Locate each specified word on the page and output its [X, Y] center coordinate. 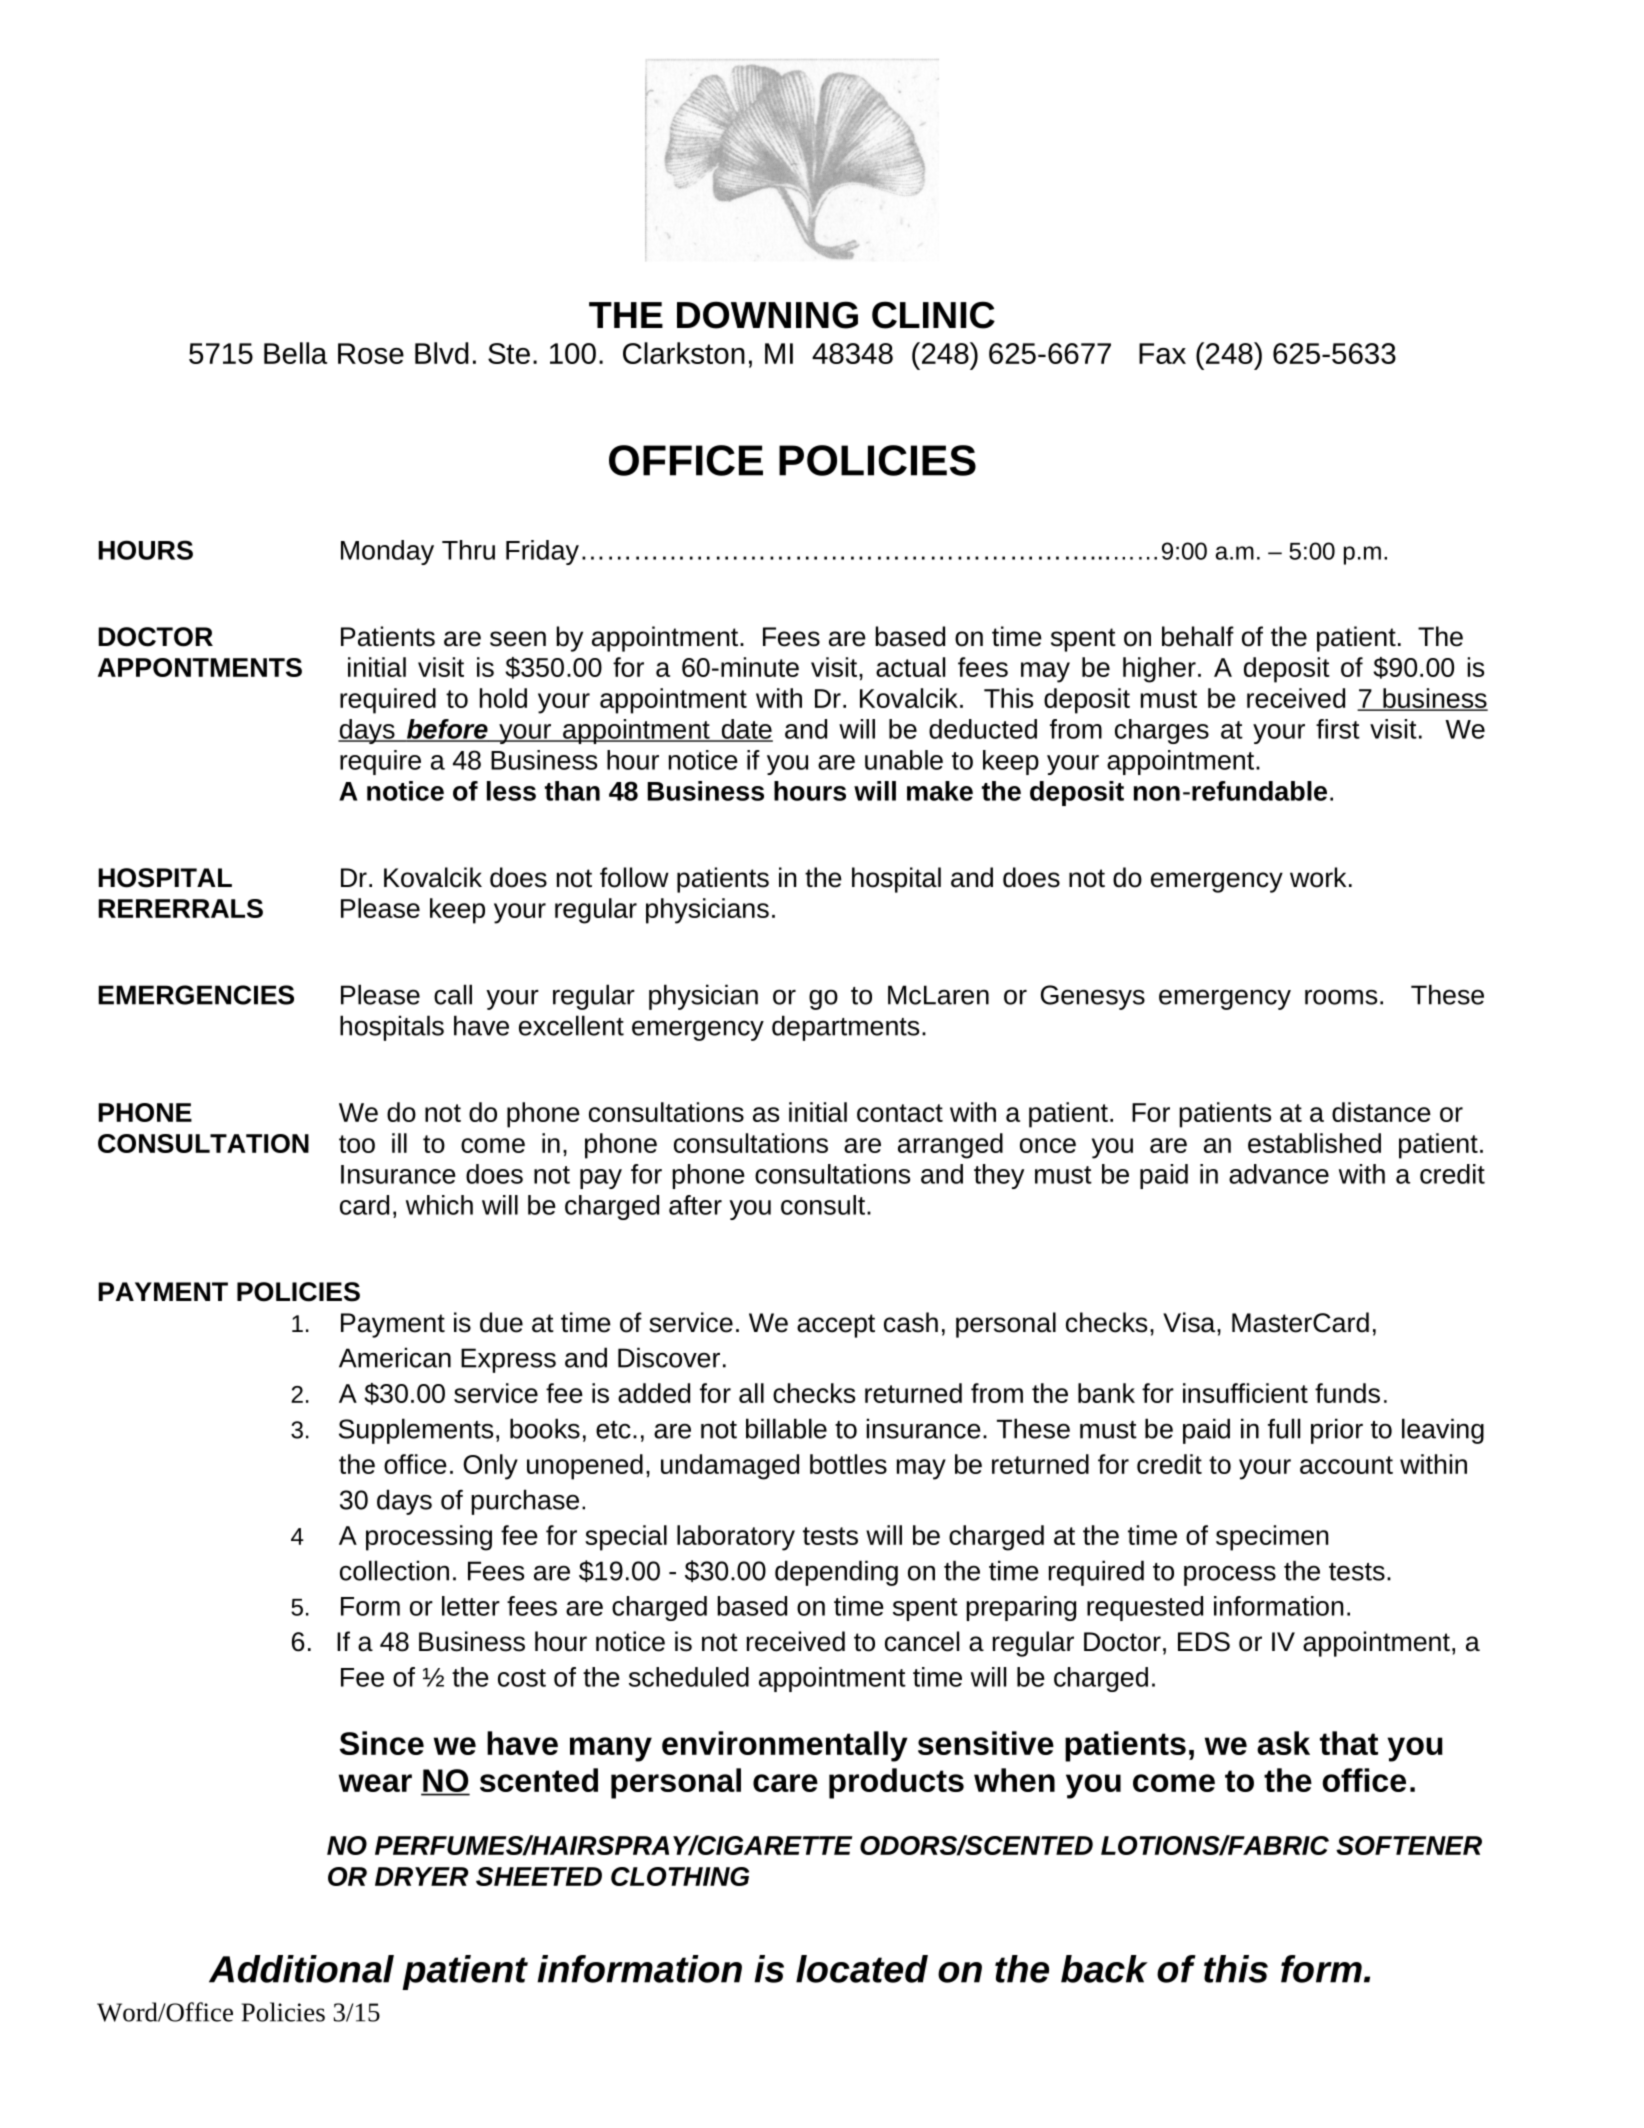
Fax [1162, 353]
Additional [301, 1969]
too [357, 1144]
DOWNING [767, 315]
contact [900, 1113]
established [1314, 1143]
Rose [371, 353]
